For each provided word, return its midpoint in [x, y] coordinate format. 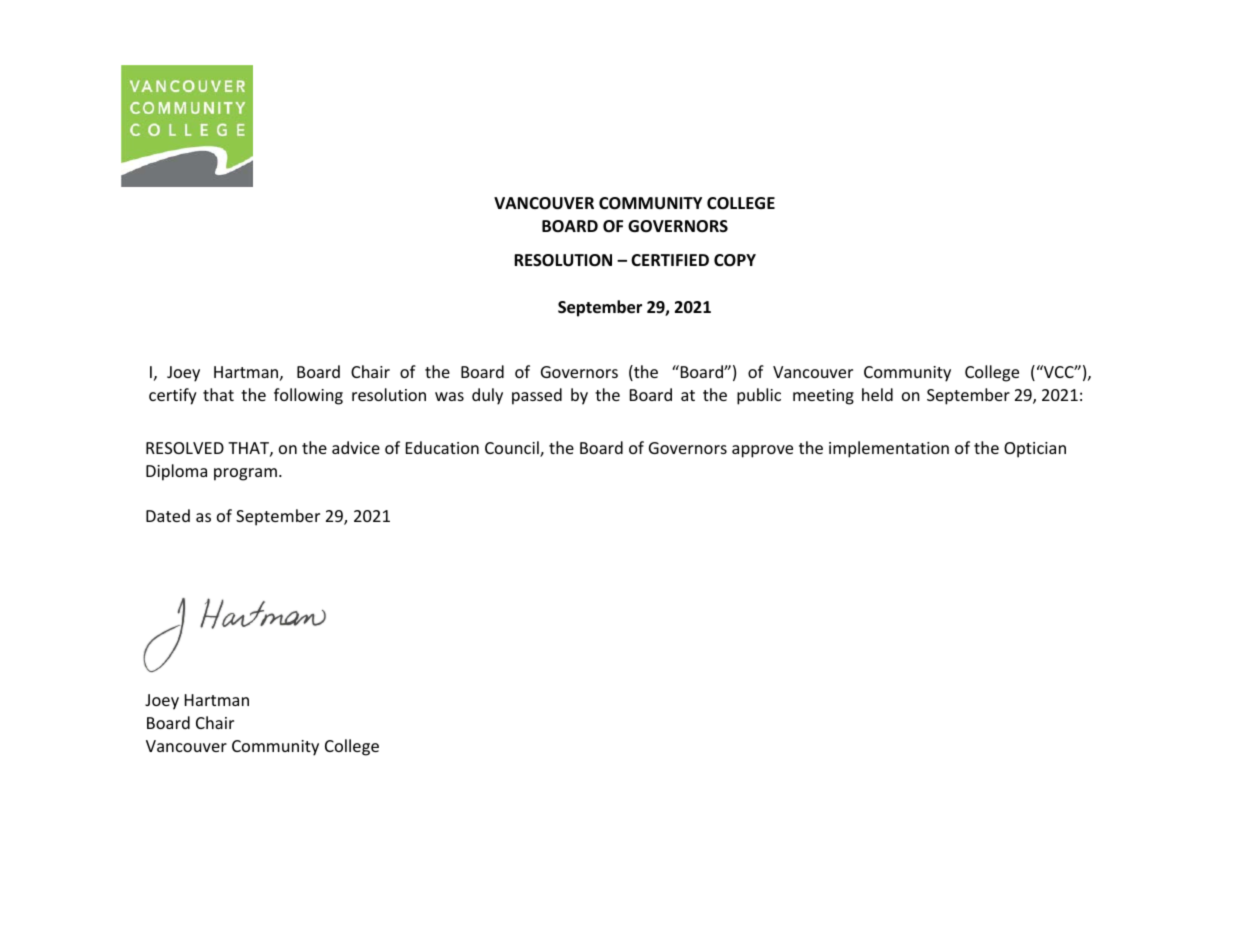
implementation [889, 449]
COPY [735, 260]
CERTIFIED [670, 260]
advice [356, 447]
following [308, 396]
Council [513, 449]
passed [537, 396]
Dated [168, 515]
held [877, 394]
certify [173, 396]
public [759, 396]
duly [487, 396]
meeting [823, 397]
